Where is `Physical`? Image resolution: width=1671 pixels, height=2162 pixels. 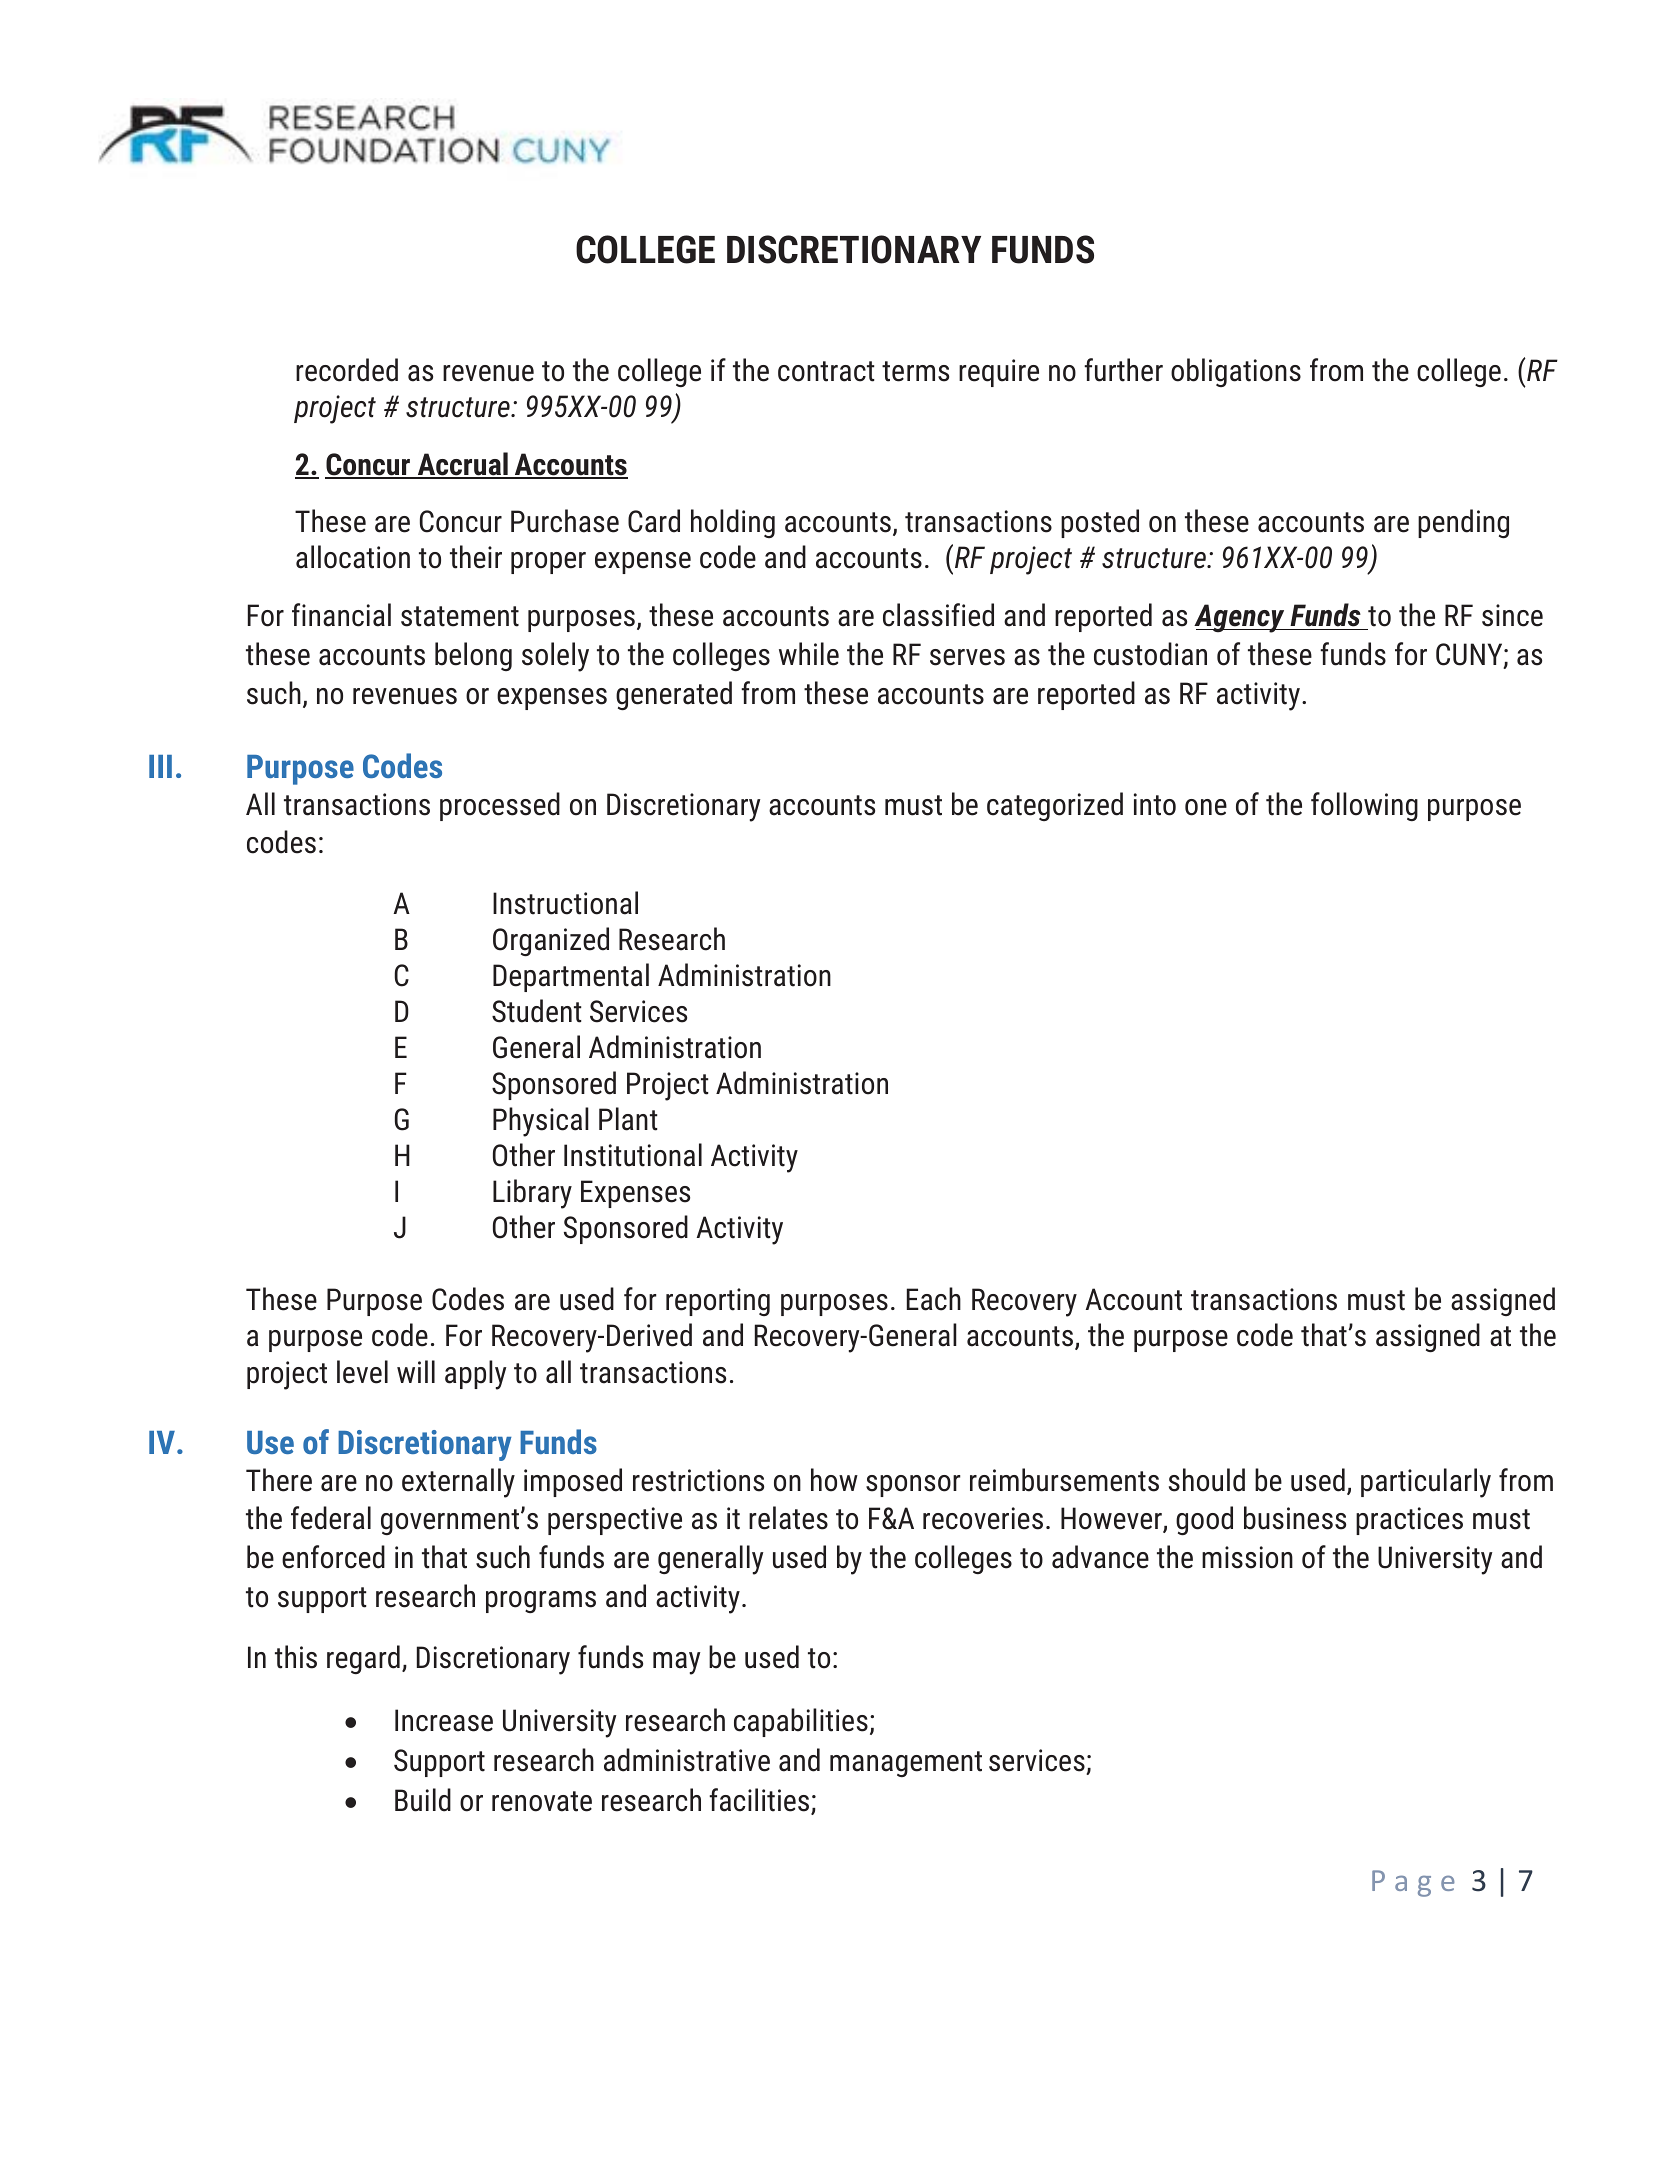
Physical is located at coordinates (541, 1122).
